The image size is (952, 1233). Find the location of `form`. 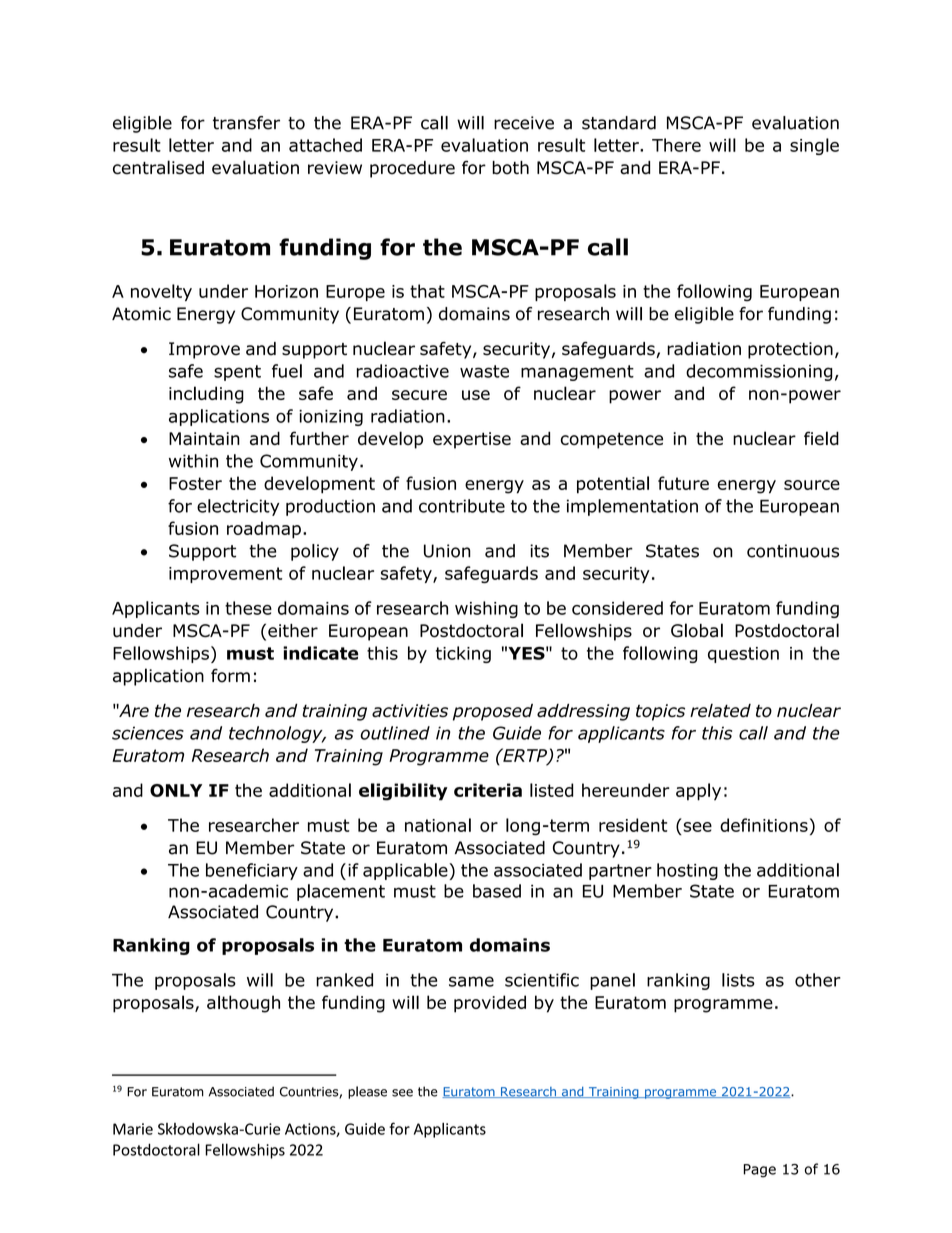

form is located at coordinates (230, 676).
